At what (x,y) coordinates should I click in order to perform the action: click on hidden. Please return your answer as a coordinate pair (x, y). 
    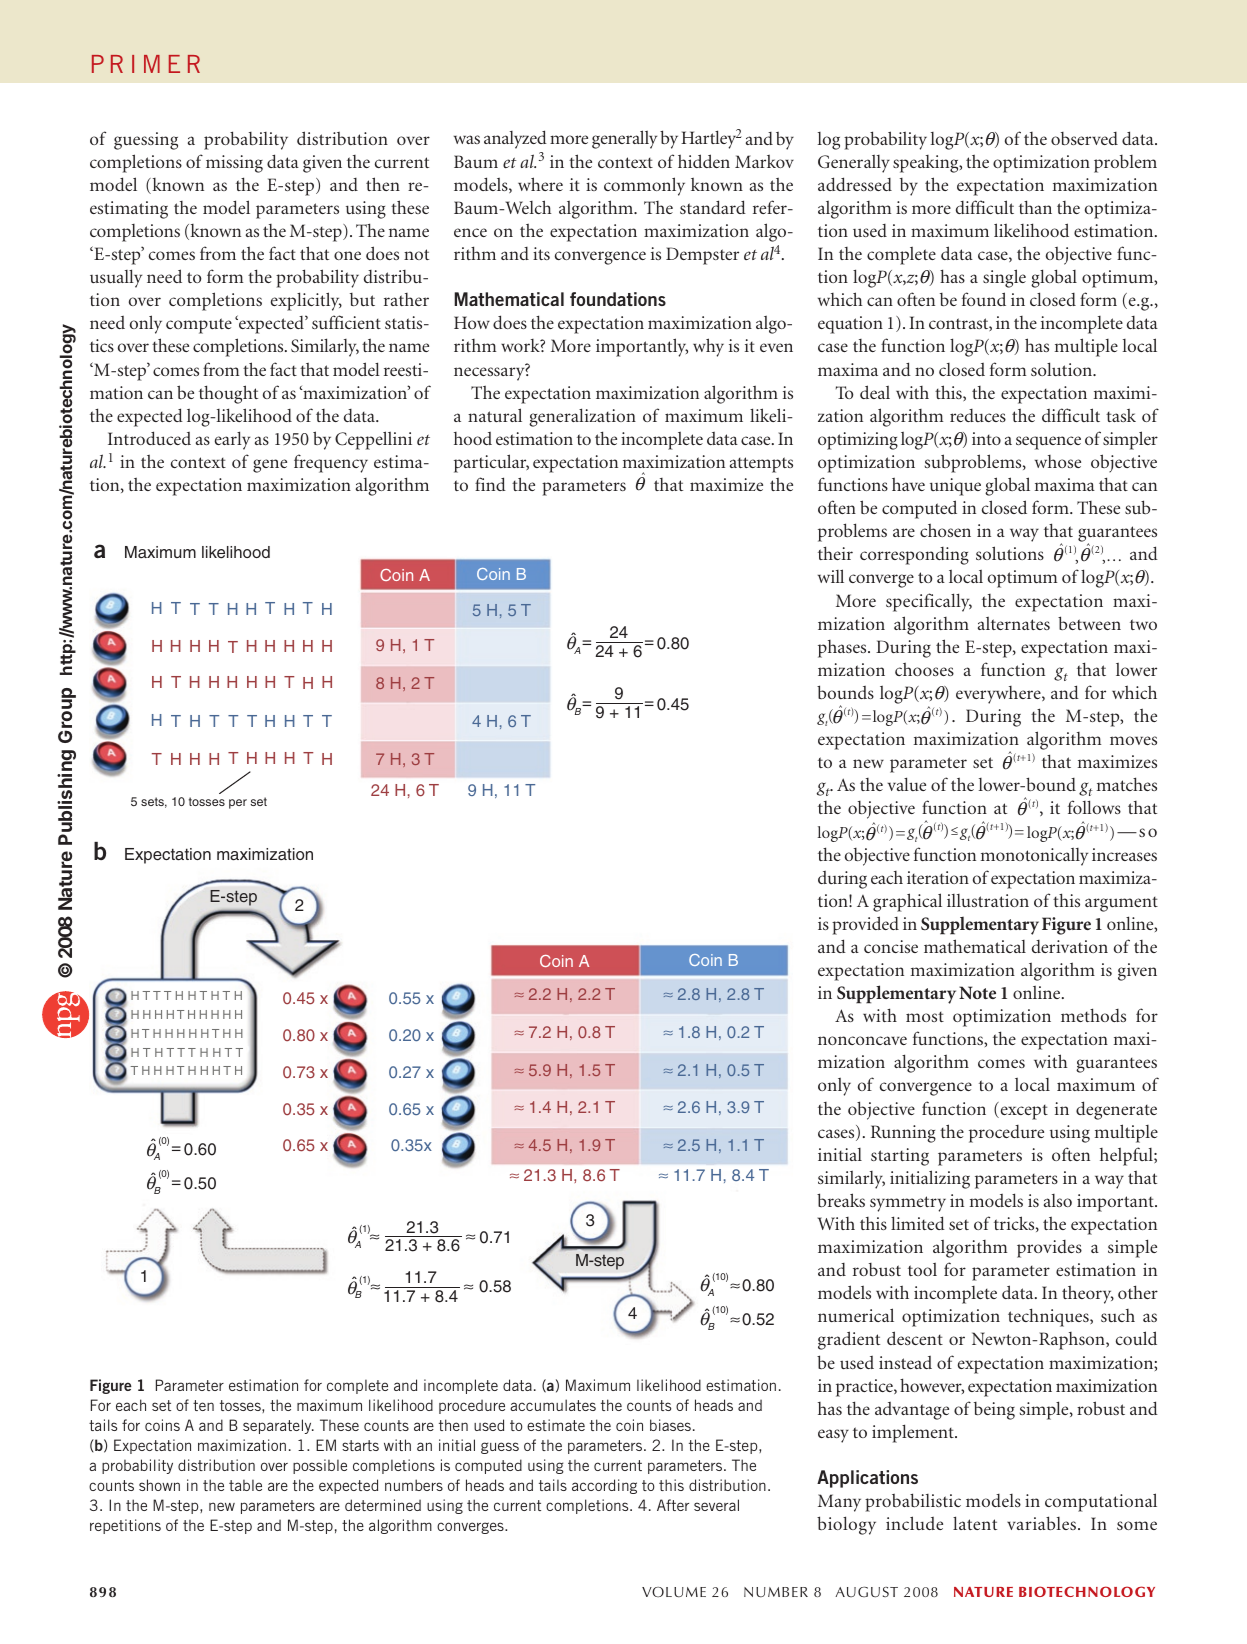
    Looking at the image, I should click on (704, 161).
